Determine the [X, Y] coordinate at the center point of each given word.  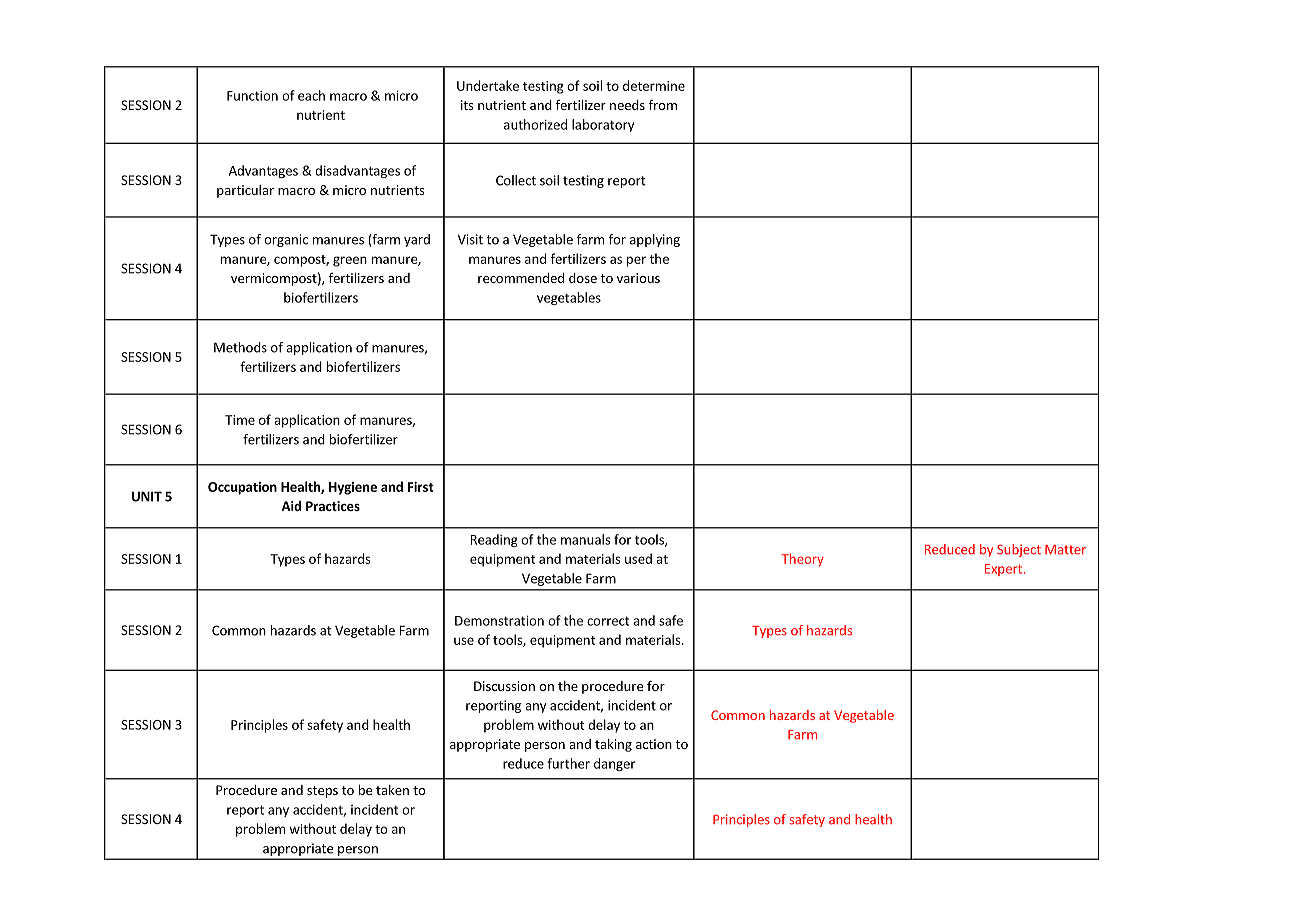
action [654, 744]
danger [614, 764]
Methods [240, 347]
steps [322, 792]
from [663, 105]
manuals [586, 539]
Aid [291, 506]
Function [252, 96]
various [638, 278]
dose [583, 278]
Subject [1019, 550]
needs [627, 105]
